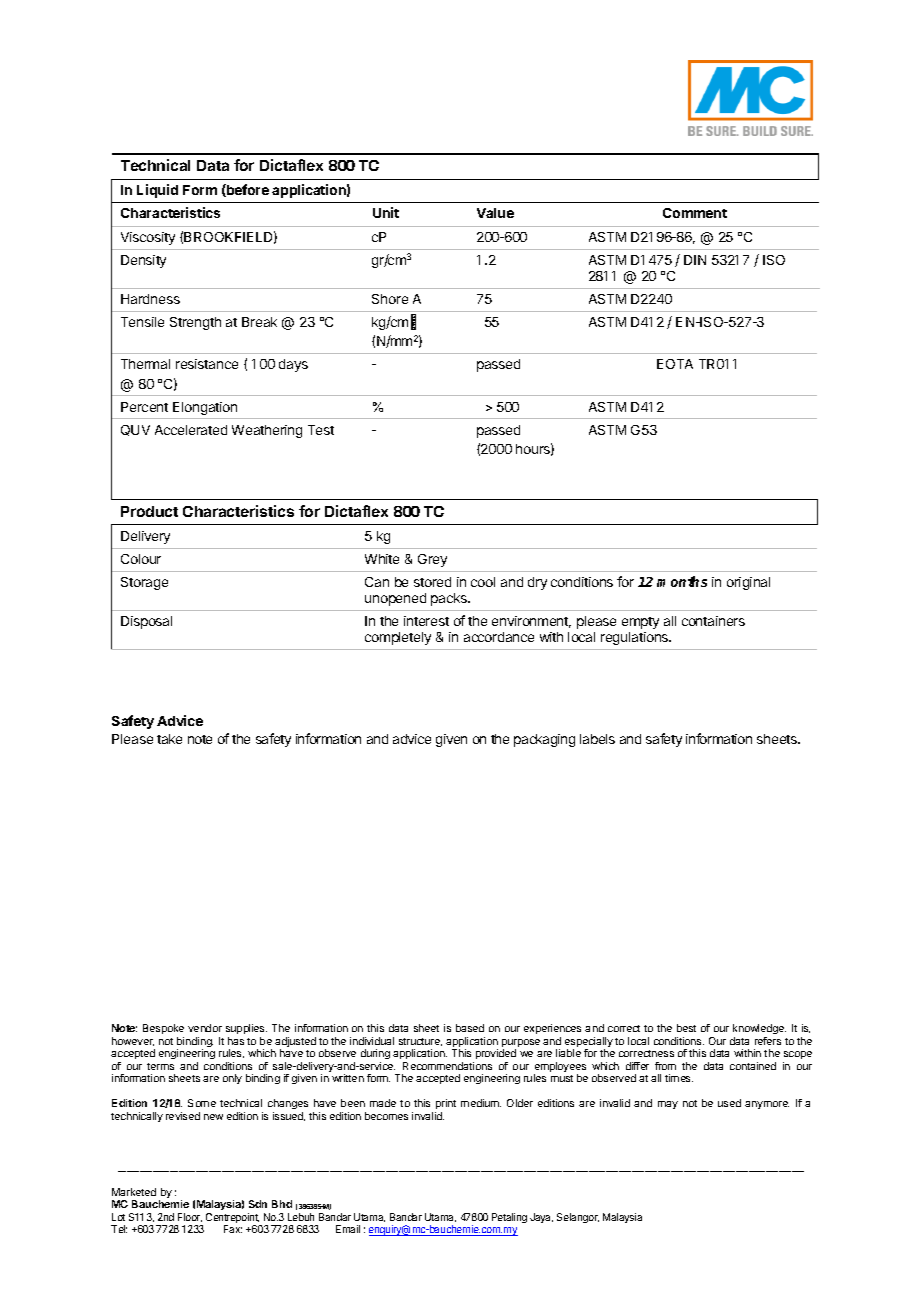  What do you see at coordinates (495, 213) in the document?
I see `Value` at bounding box center [495, 213].
